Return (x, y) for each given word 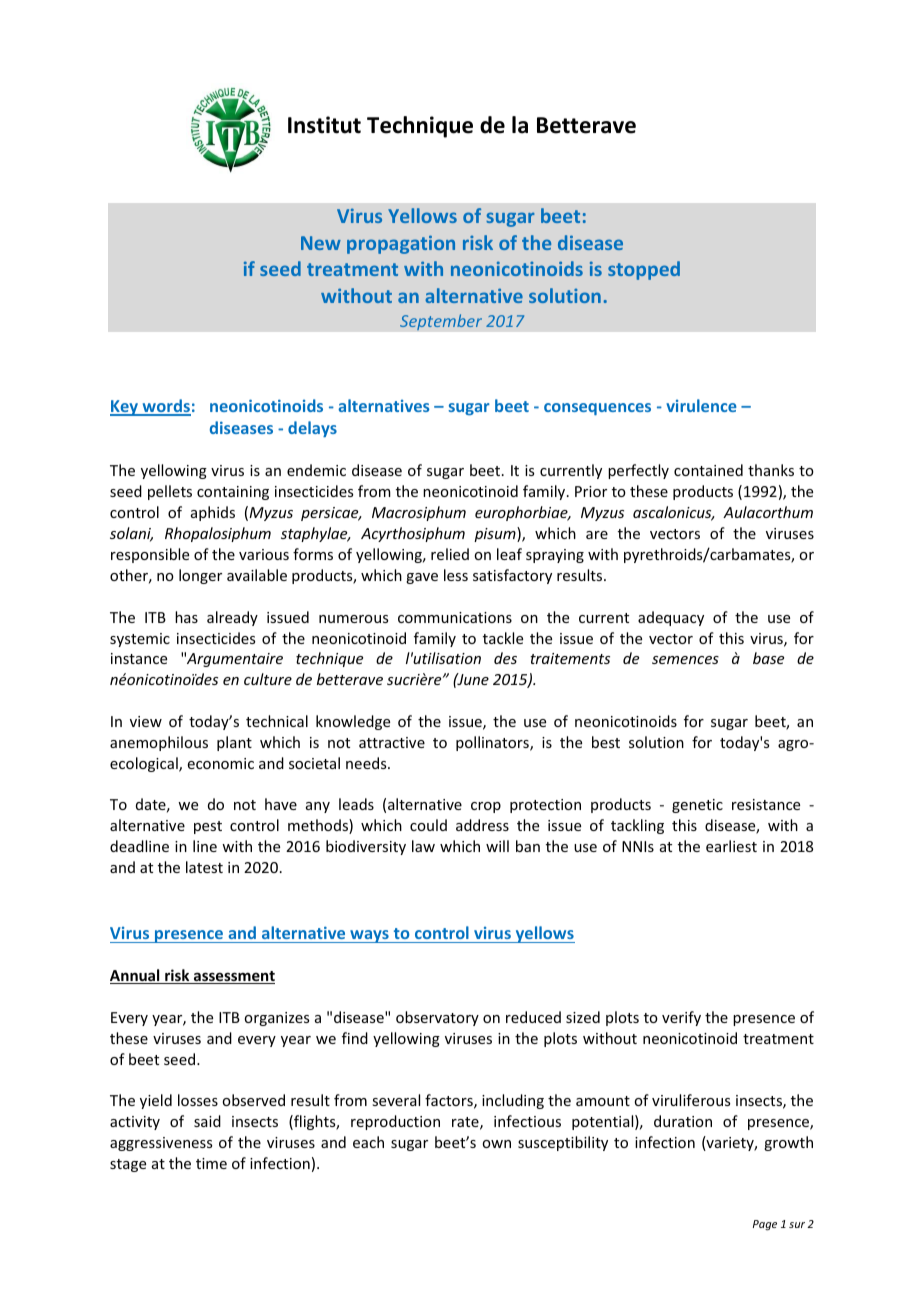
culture (268, 679)
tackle (503, 638)
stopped (644, 270)
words (165, 407)
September (441, 322)
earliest (731, 846)
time (211, 1163)
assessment (233, 977)
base (768, 658)
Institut (324, 125)
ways (369, 936)
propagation (401, 244)
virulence (701, 405)
